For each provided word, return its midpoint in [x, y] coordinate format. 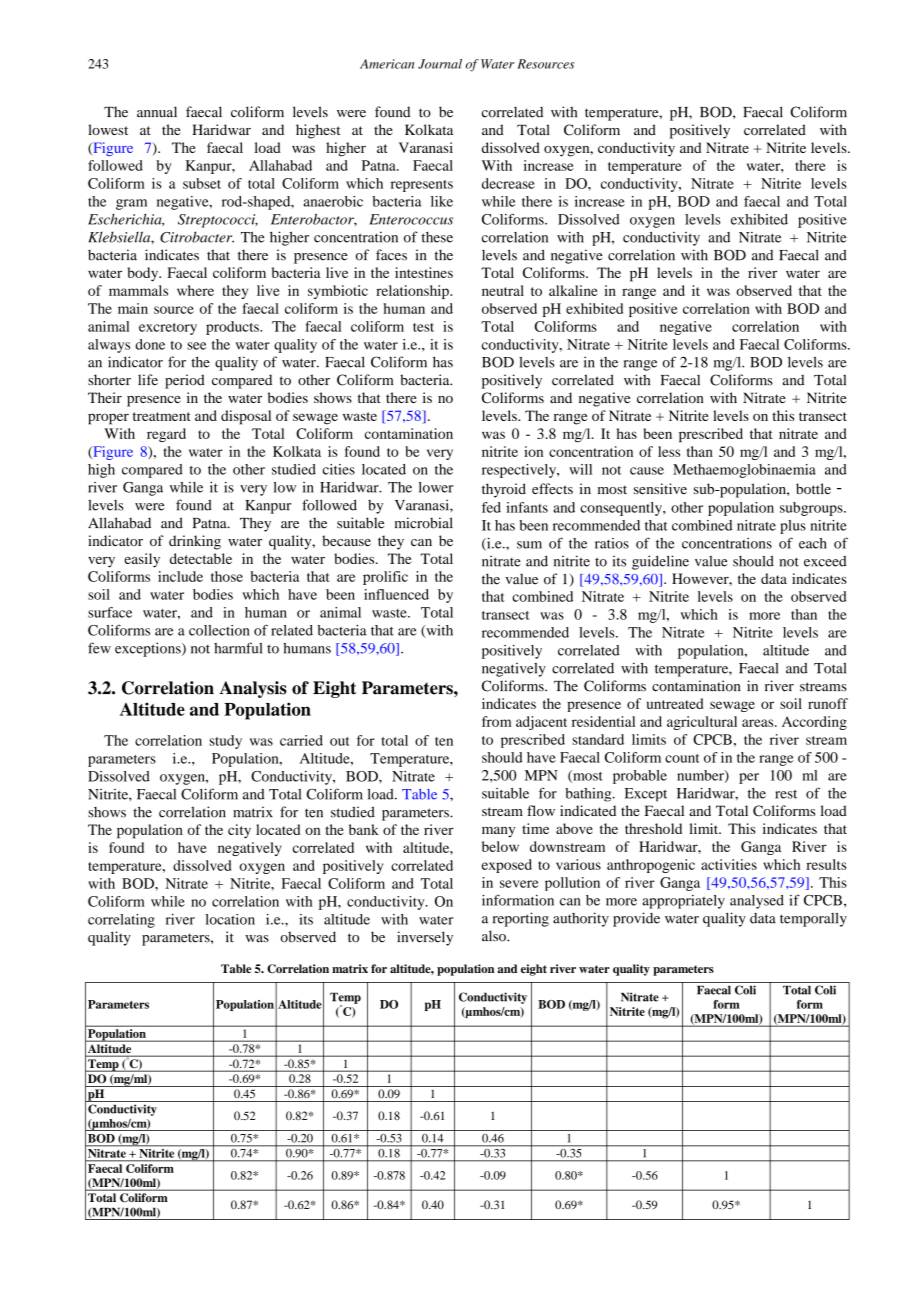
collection [219, 630]
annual [157, 112]
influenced [396, 594]
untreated [675, 703]
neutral [503, 290]
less [669, 451]
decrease [508, 183]
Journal [440, 64]
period [185, 381]
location [230, 919]
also [495, 936]
